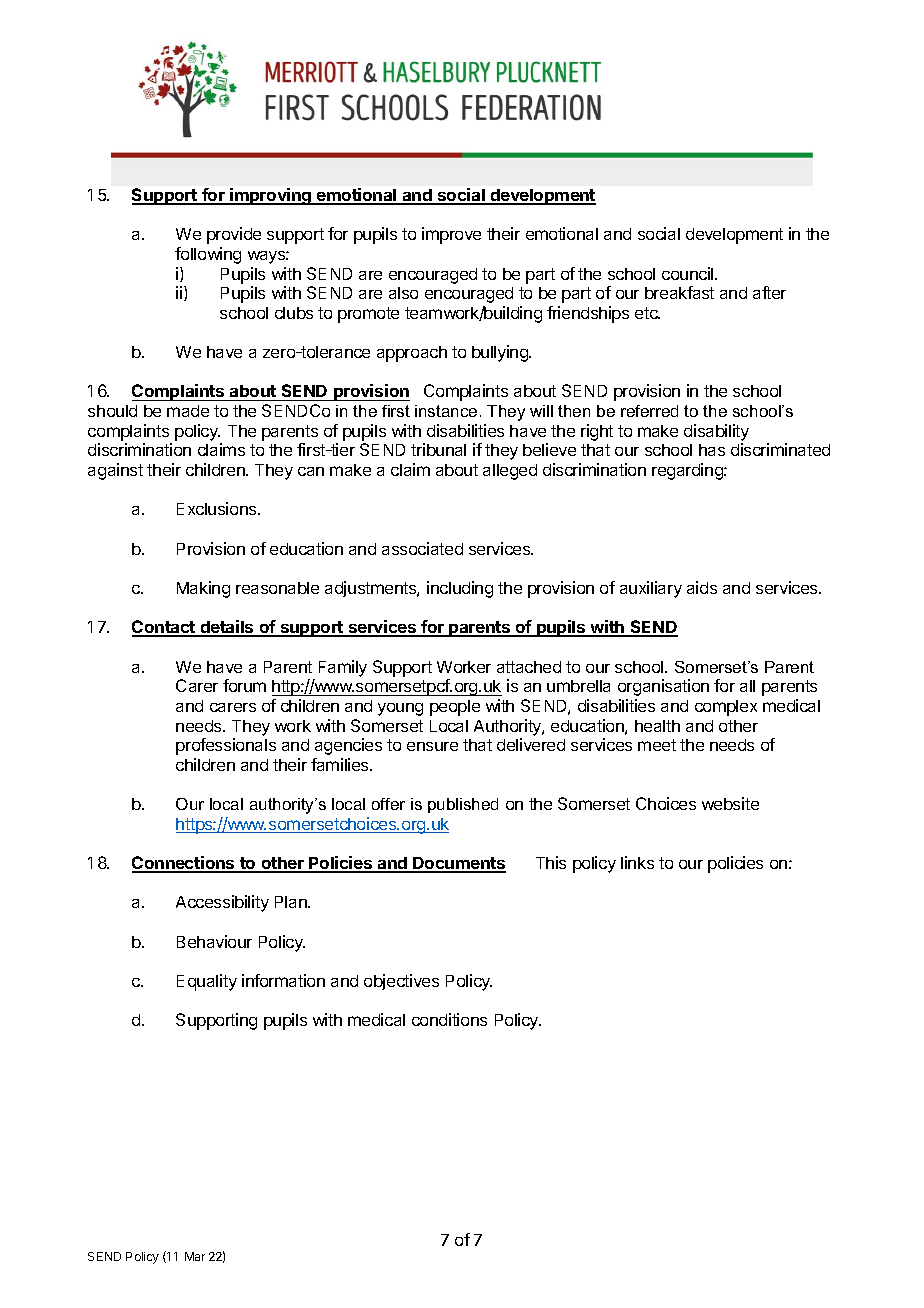 Image resolution: width=924 pixels, height=1308 pixels. I want to click on Accessibility, so click(222, 903).
